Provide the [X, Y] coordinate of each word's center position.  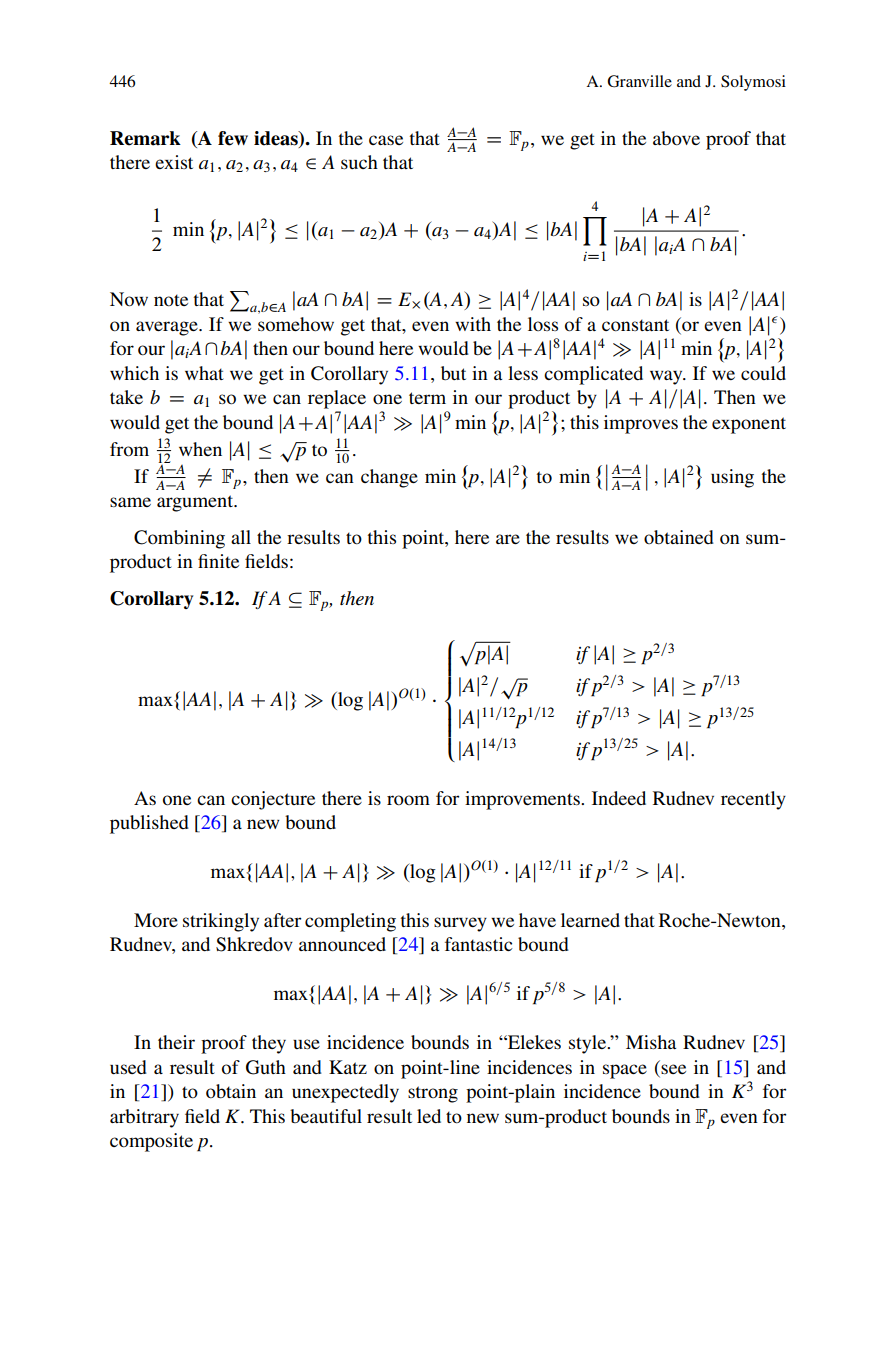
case [386, 140]
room [408, 800]
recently [753, 800]
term [427, 398]
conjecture [273, 800]
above [676, 138]
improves [641, 424]
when [200, 449]
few [233, 138]
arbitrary [144, 1118]
